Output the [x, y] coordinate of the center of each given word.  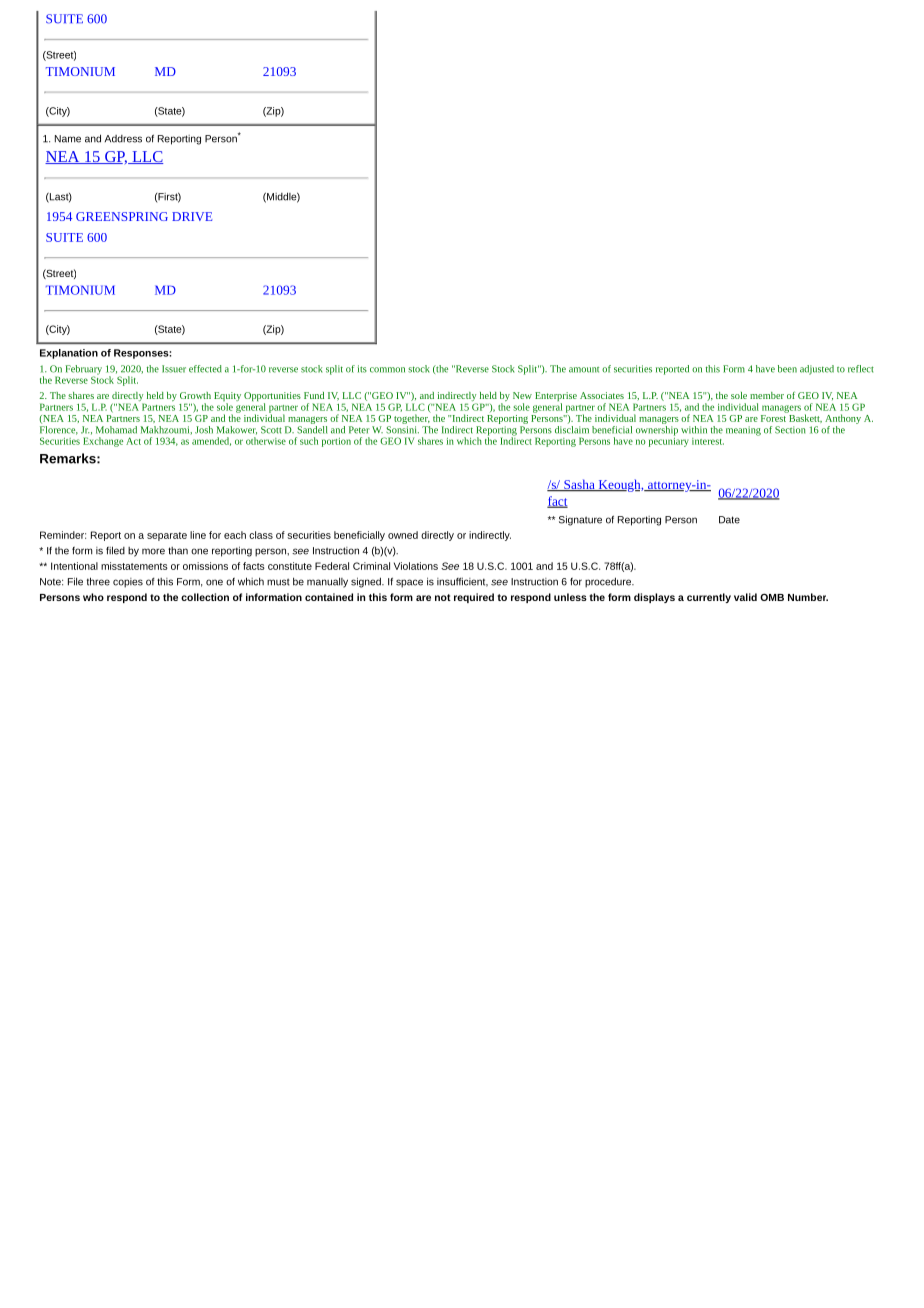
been [787, 369]
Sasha [579, 485]
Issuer [174, 369]
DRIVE [192, 216]
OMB [772, 597]
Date [729, 520]
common [387, 370]
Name [68, 139]
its [362, 369]
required [474, 598]
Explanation [69, 354]
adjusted [817, 370]
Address [123, 139]
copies [128, 583]
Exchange [103, 442]
